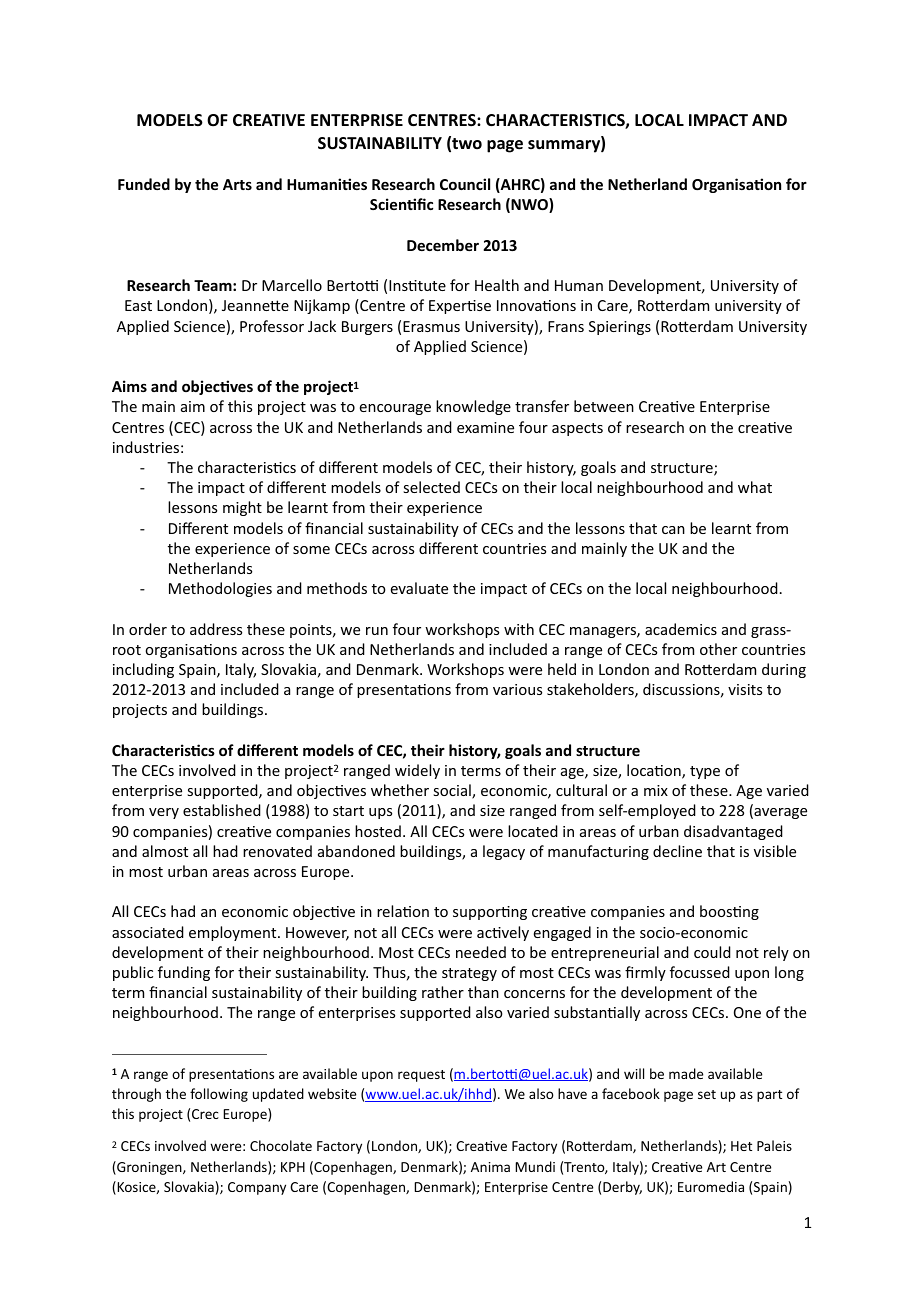 The width and height of the image is (924, 1308). What do you see at coordinates (681, 629) in the image?
I see `academics` at bounding box center [681, 629].
